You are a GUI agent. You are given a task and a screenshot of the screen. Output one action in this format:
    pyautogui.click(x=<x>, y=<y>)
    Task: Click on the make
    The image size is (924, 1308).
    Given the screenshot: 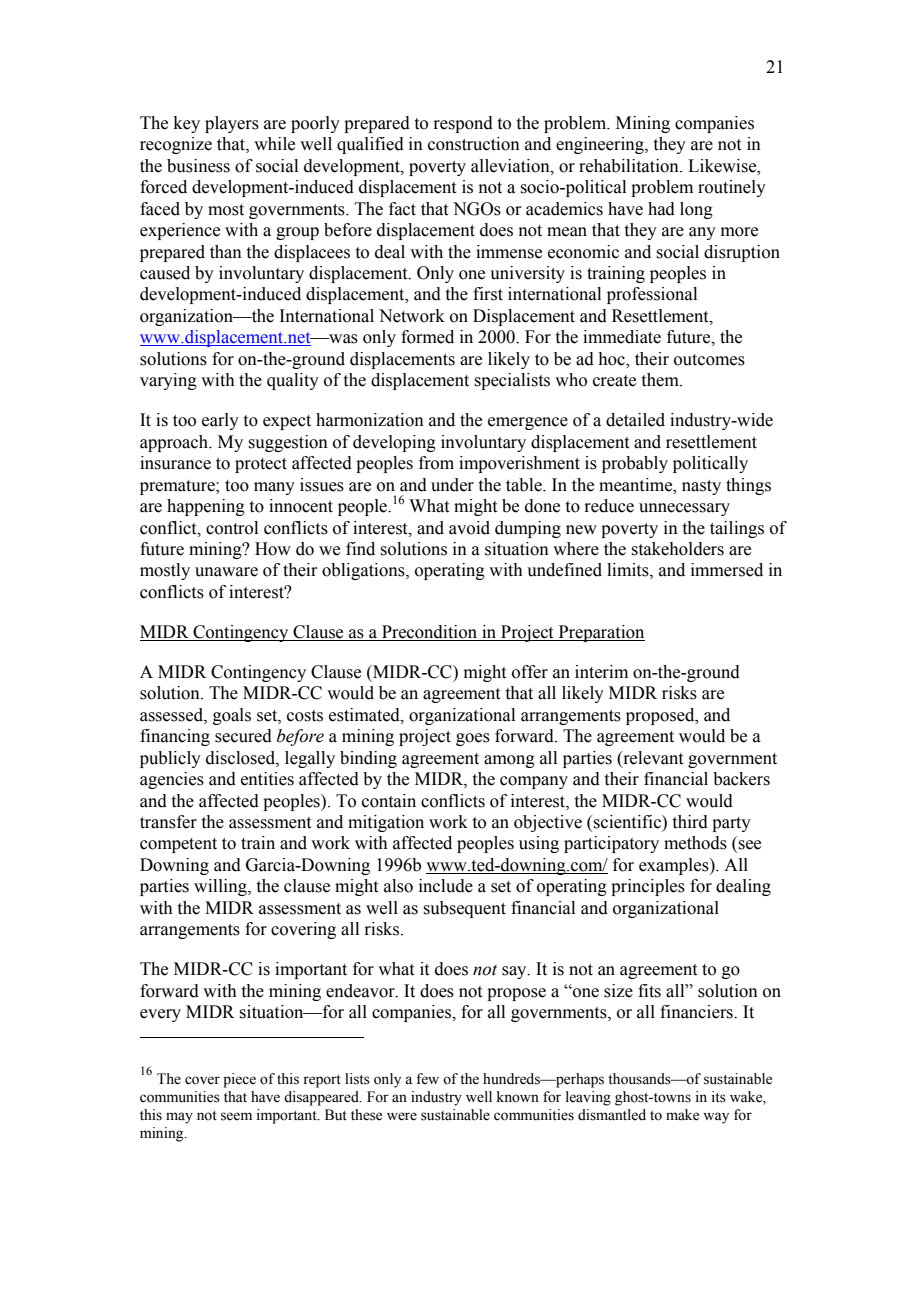 What is the action you would take?
    pyautogui.click(x=682, y=1115)
